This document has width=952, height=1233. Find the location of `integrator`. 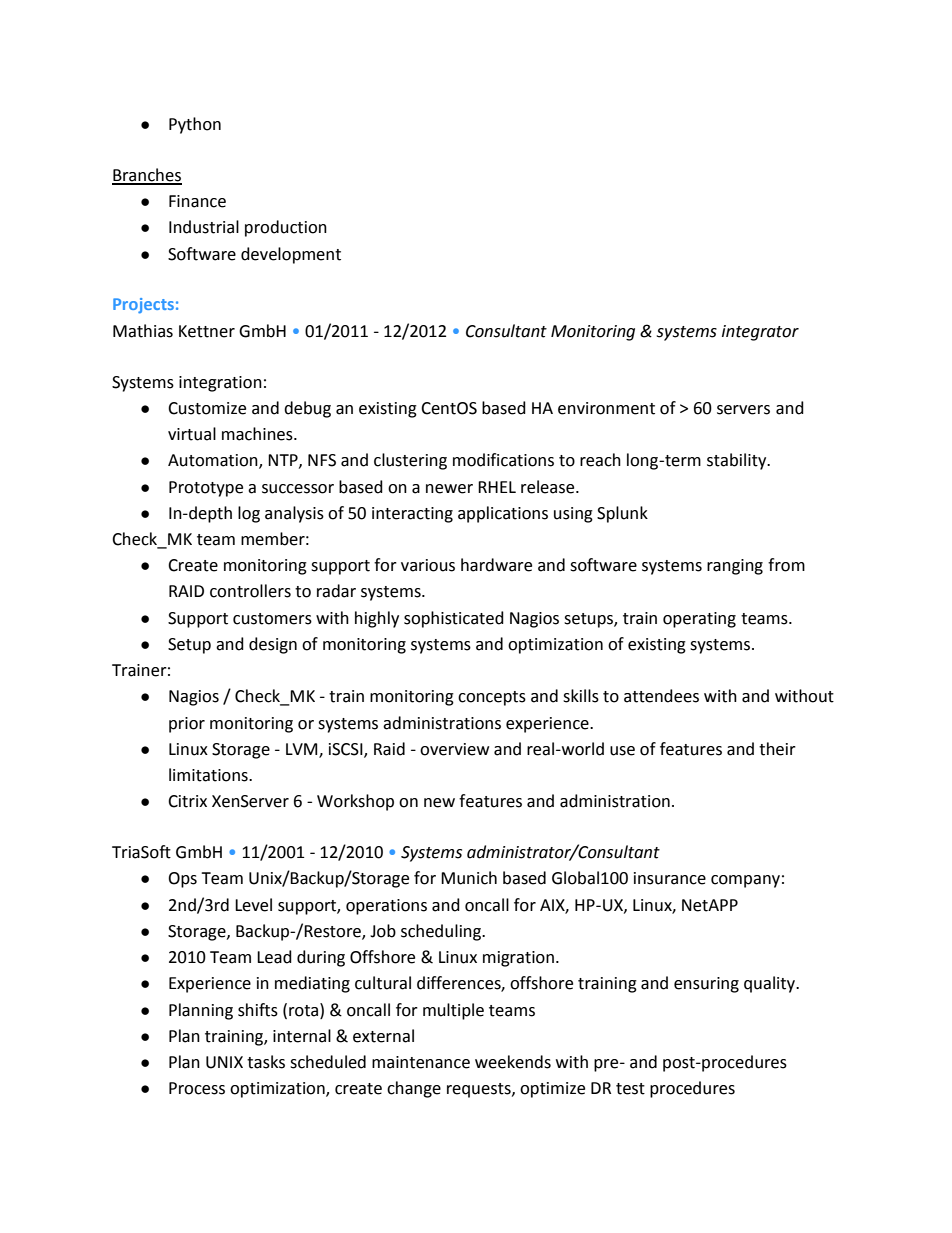

integrator is located at coordinates (760, 333).
